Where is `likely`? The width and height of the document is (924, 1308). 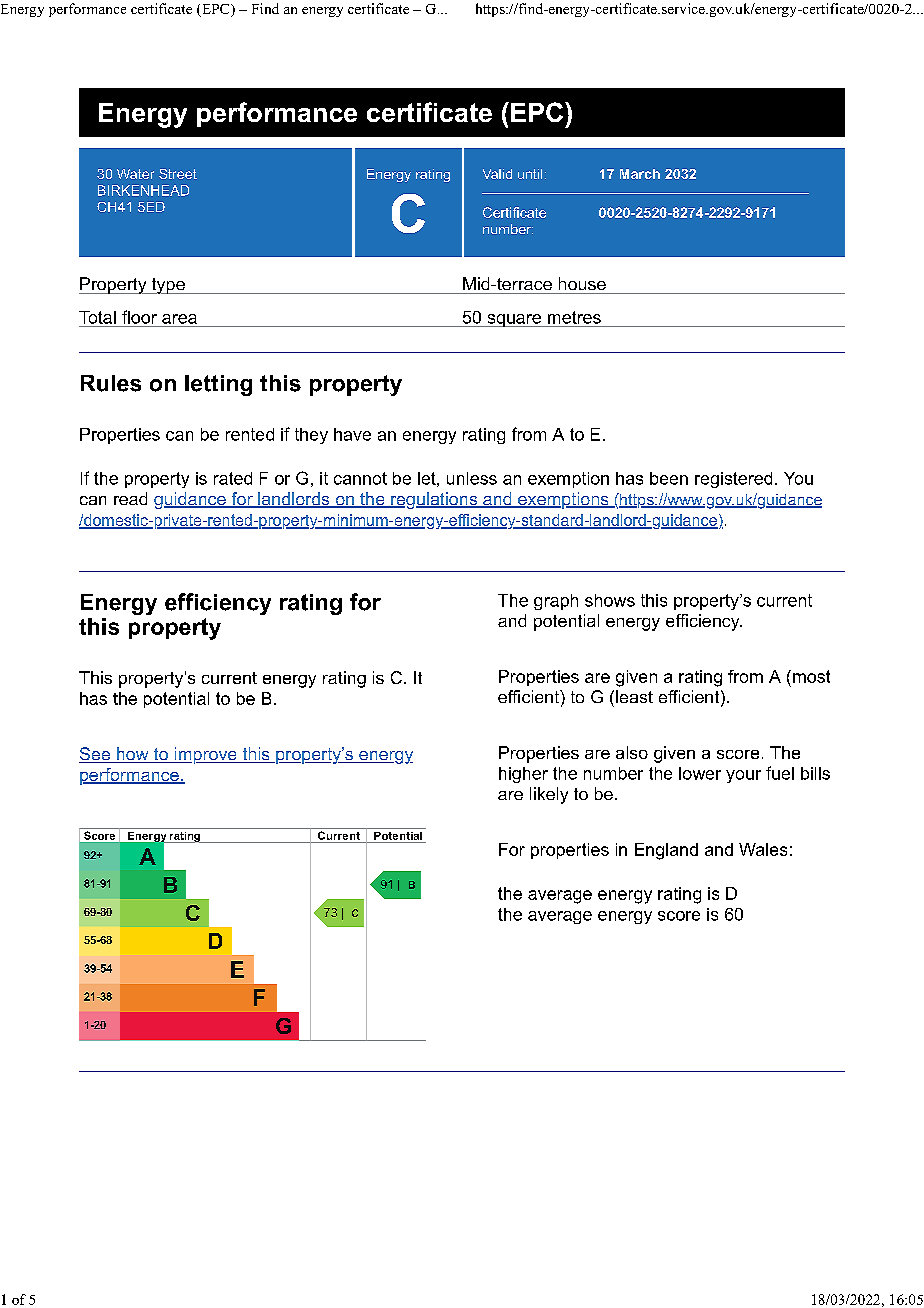 likely is located at coordinates (549, 795).
